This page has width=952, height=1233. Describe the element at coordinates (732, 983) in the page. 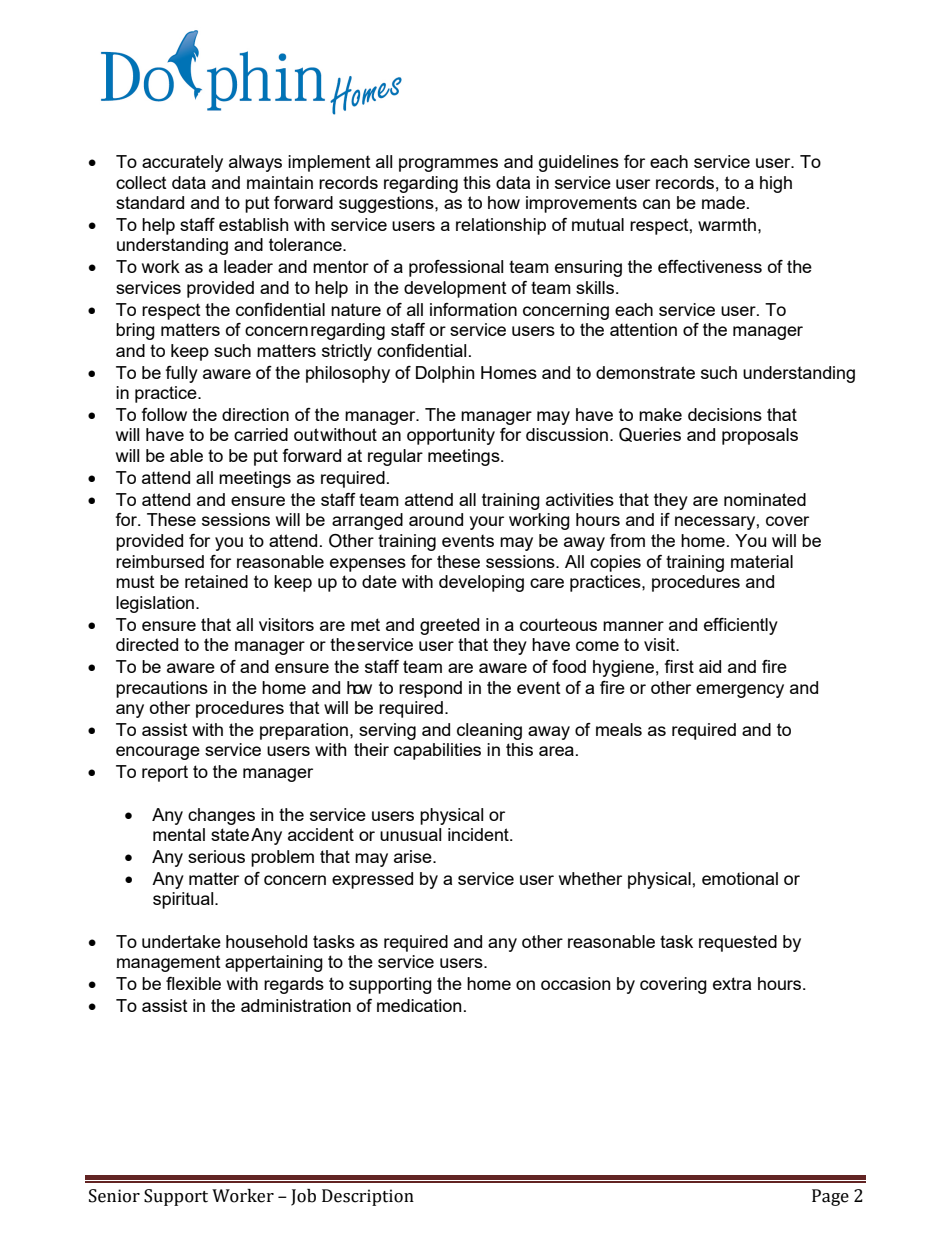

I see `extra` at that location.
